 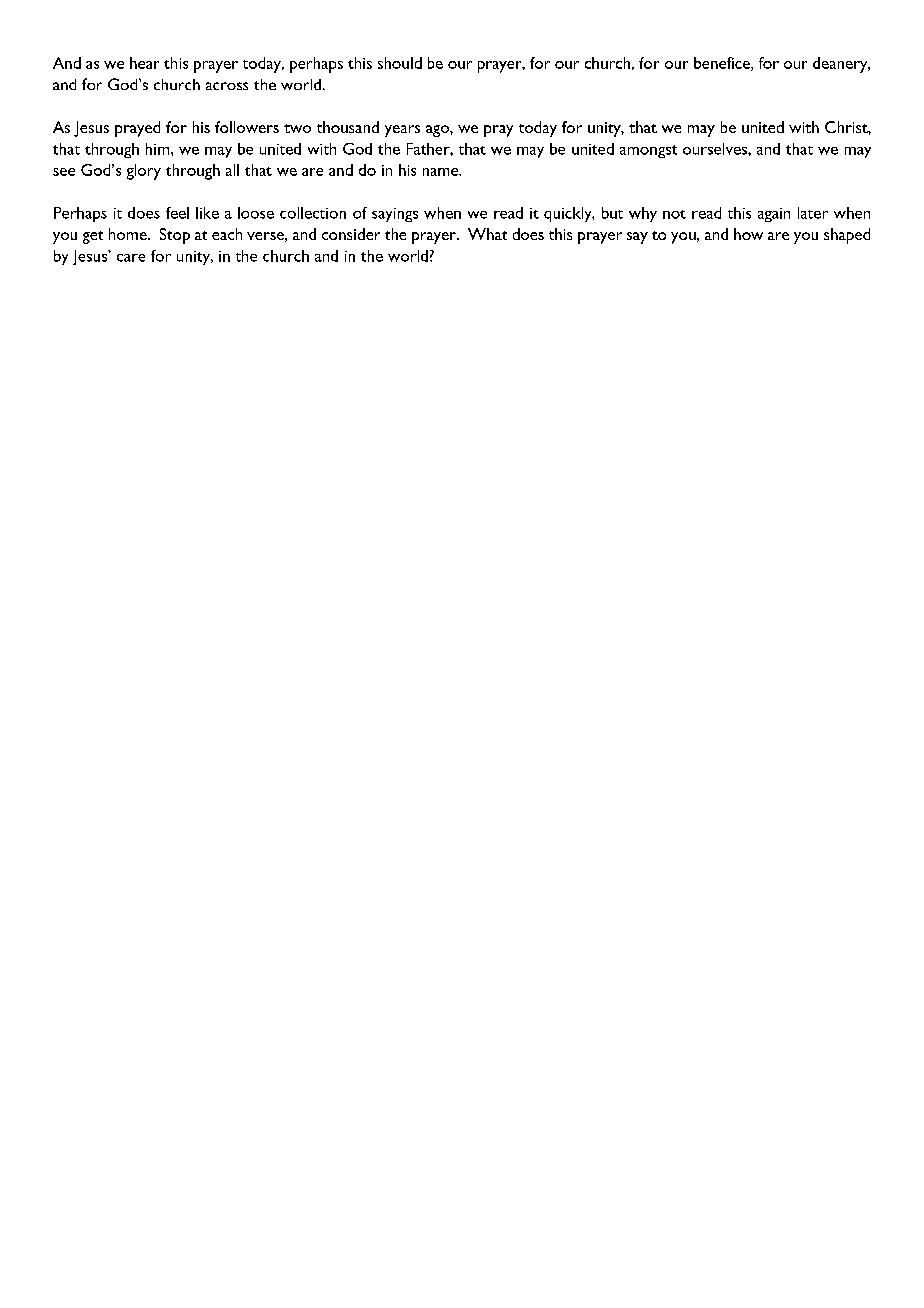 What do you see at coordinates (748, 234) in the page?
I see `how` at bounding box center [748, 234].
